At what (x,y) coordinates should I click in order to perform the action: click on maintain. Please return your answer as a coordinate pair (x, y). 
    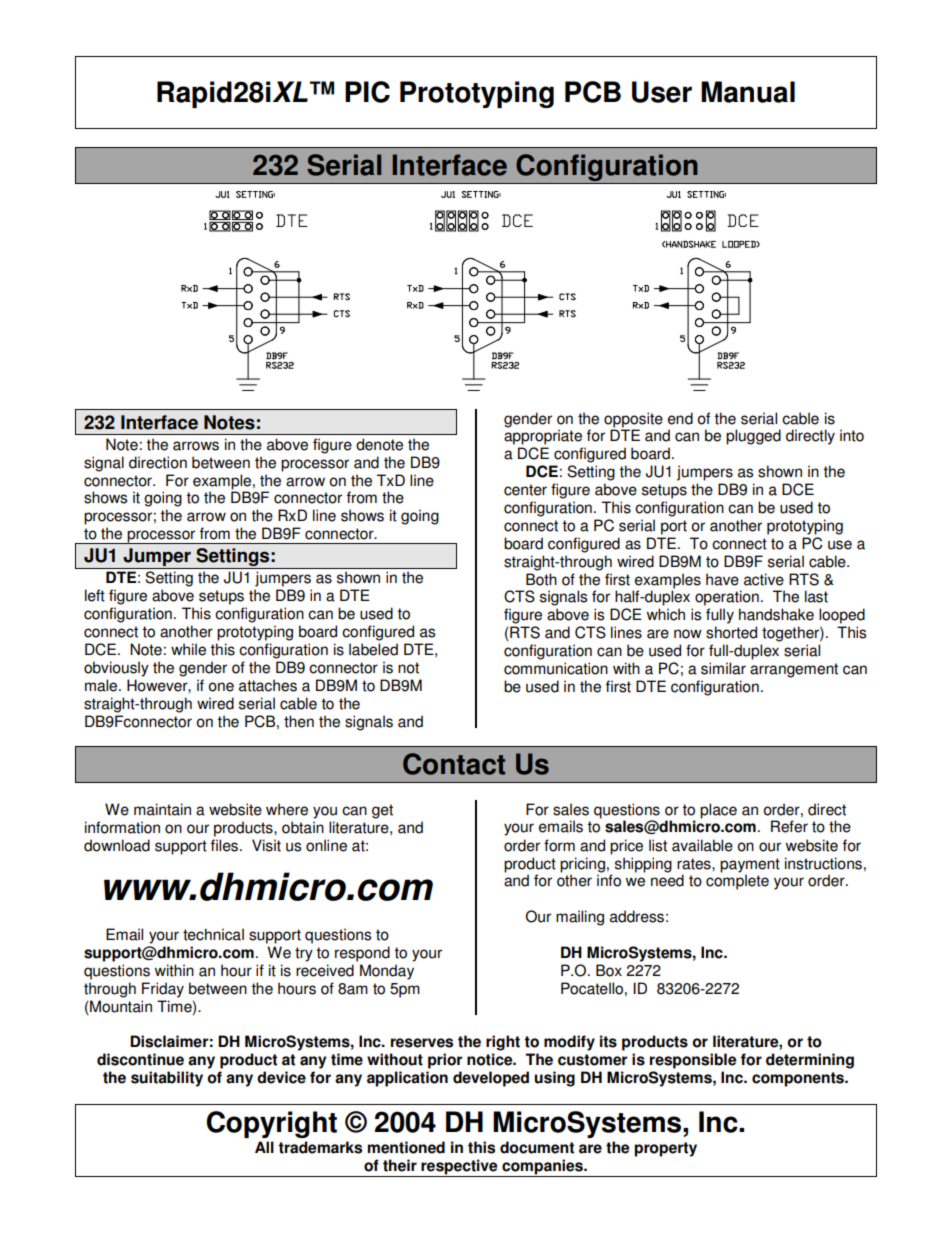
    Looking at the image, I should click on (162, 809).
